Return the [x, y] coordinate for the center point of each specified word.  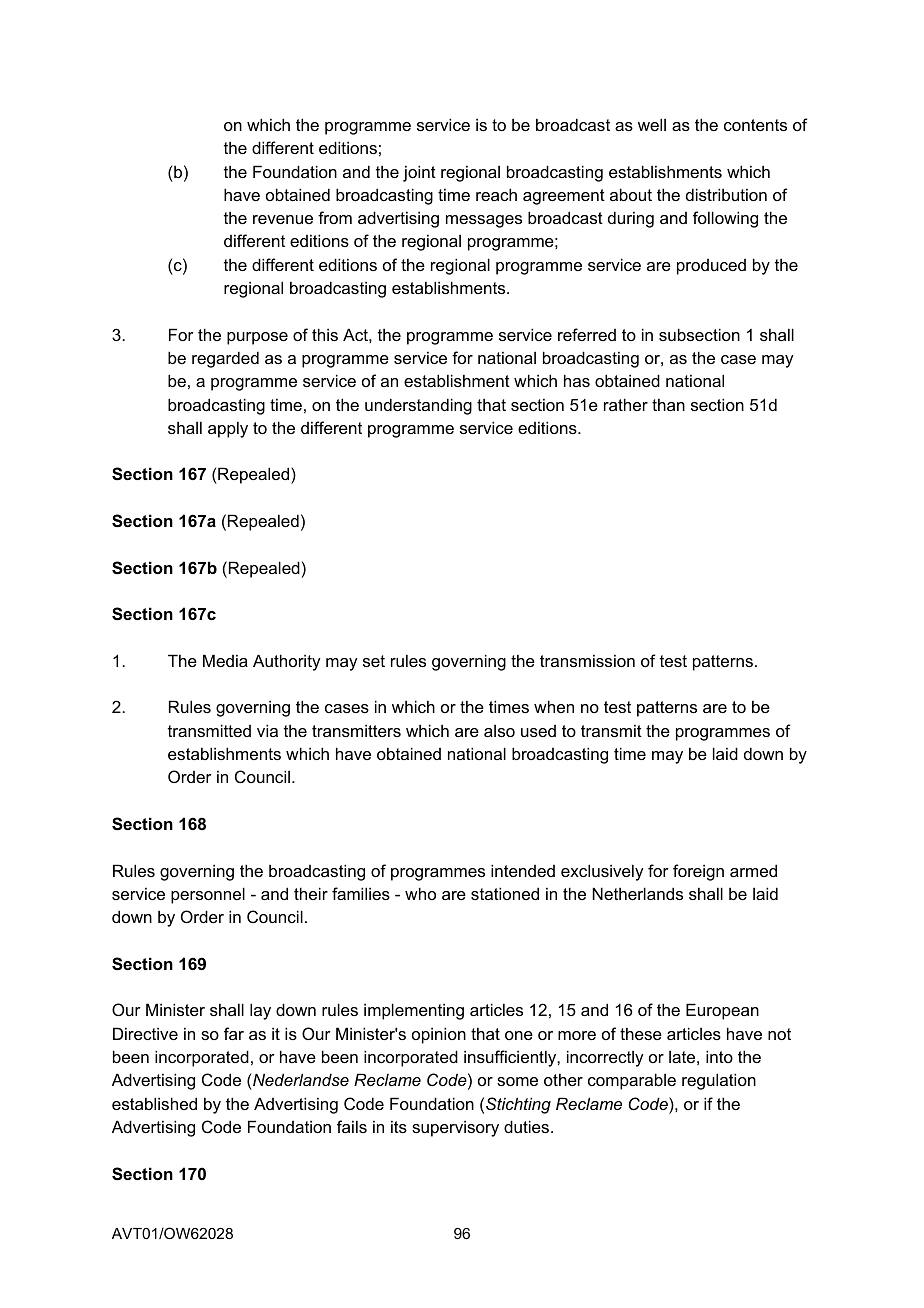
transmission [587, 660]
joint [419, 173]
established [154, 1103]
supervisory [455, 1128]
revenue [283, 219]
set [374, 661]
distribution [726, 194]
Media [225, 660]
